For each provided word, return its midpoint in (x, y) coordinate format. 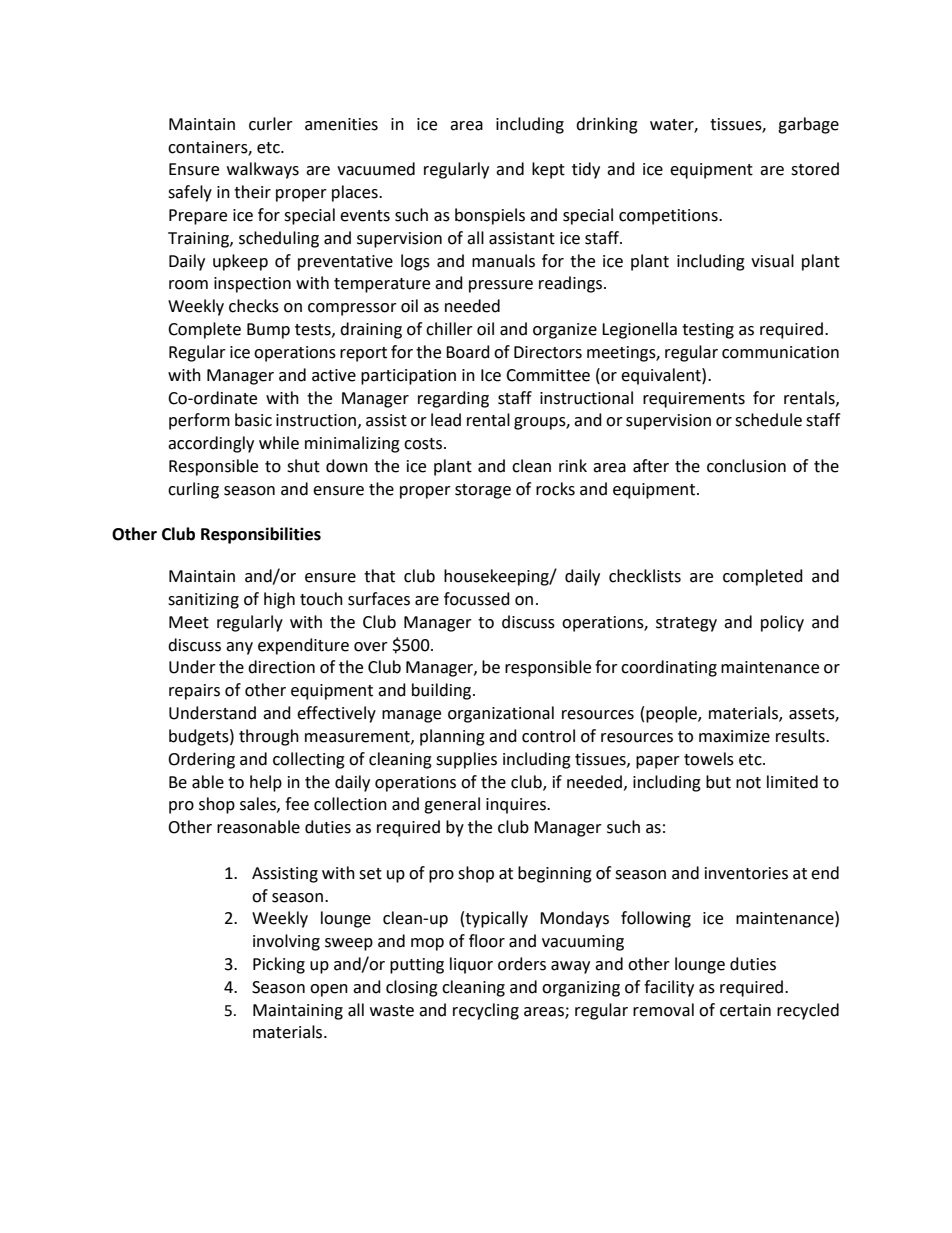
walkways (263, 170)
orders (522, 964)
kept (548, 170)
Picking (279, 965)
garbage (808, 125)
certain (745, 1010)
